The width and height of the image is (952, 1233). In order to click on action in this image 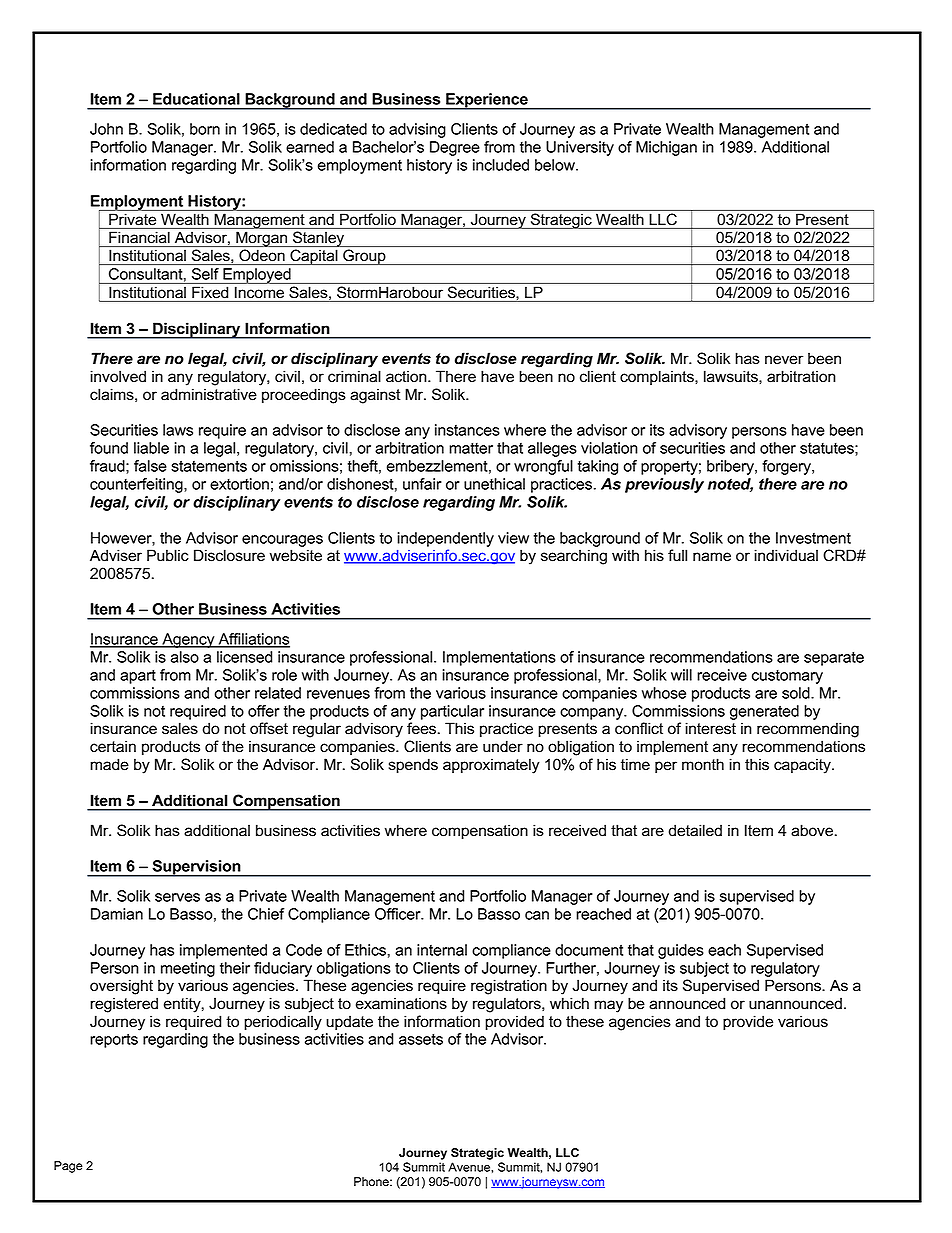, I will do `click(407, 376)`.
